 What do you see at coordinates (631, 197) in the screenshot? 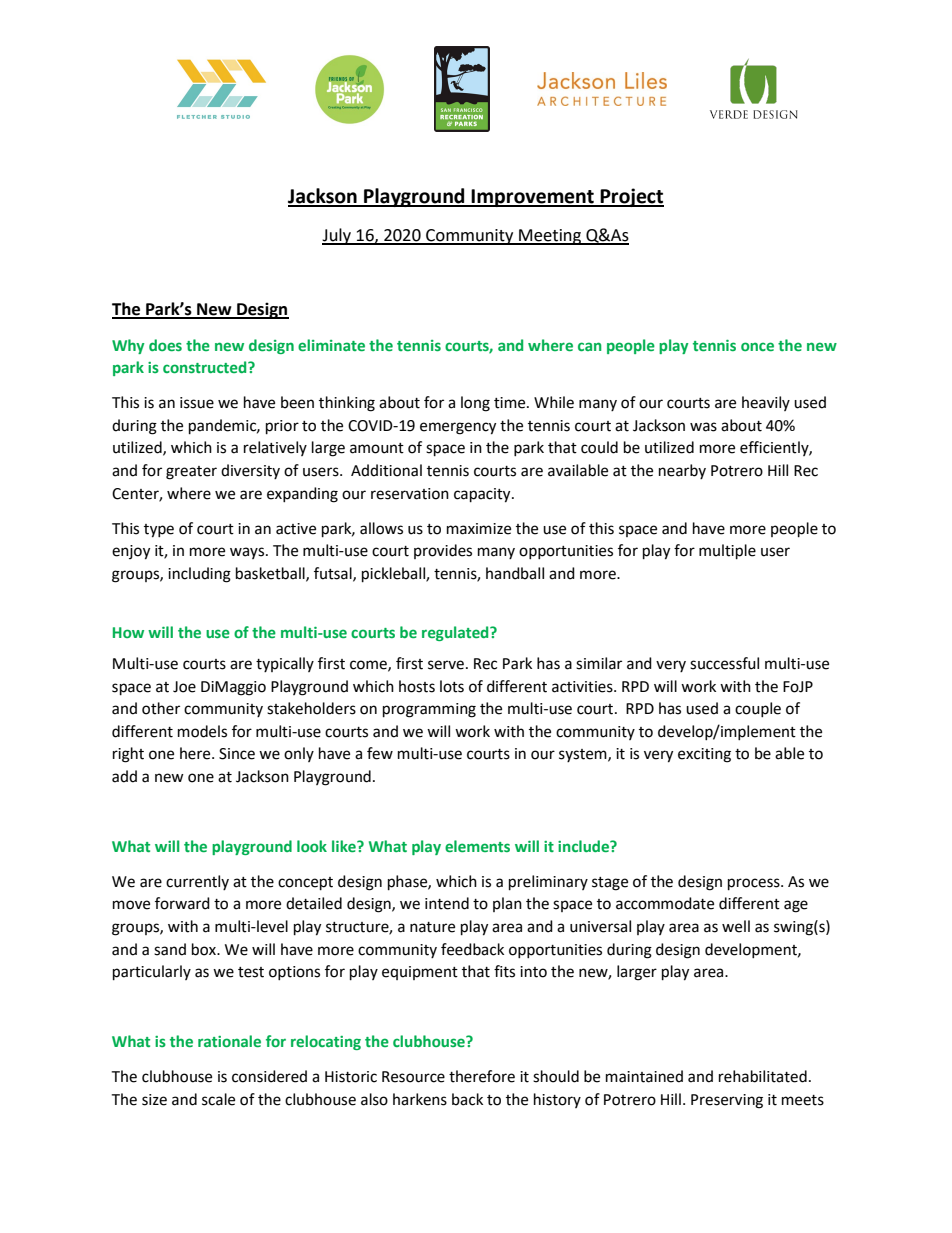
I see `Project` at bounding box center [631, 197].
